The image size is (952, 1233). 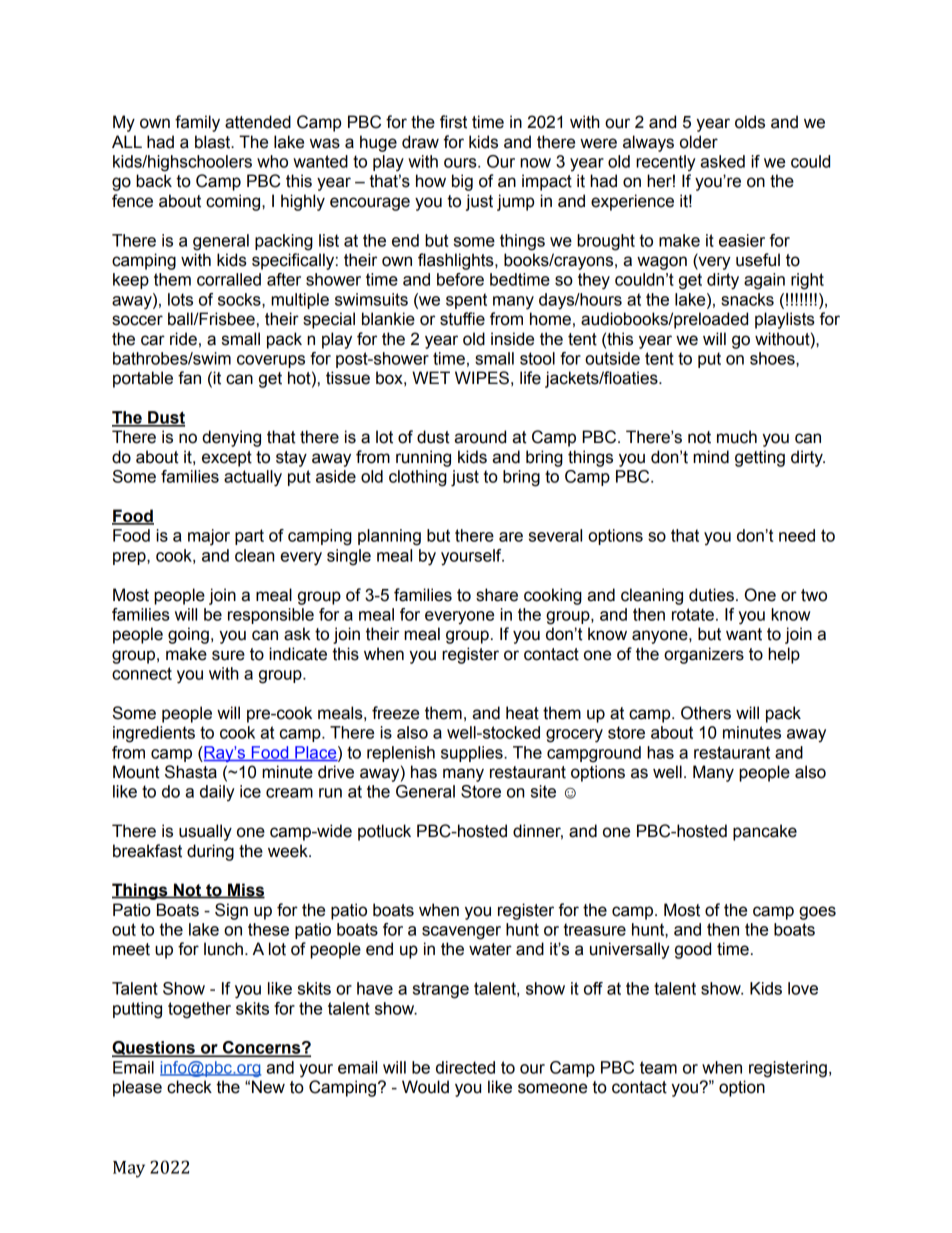 What do you see at coordinates (462, 182) in the image?
I see `big` at bounding box center [462, 182].
